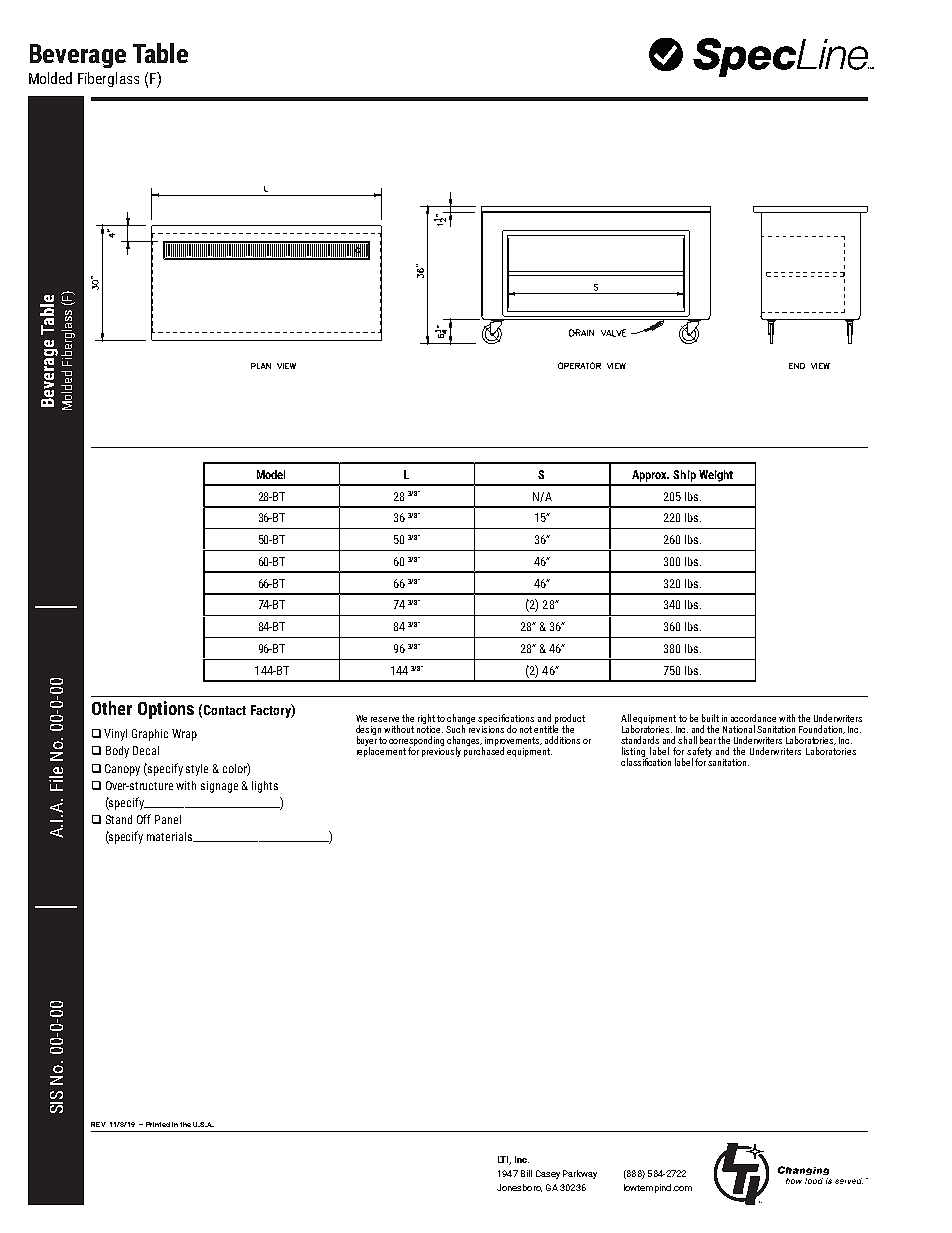  Describe the element at coordinates (484, 751) in the image. I see `purchased` at that location.
